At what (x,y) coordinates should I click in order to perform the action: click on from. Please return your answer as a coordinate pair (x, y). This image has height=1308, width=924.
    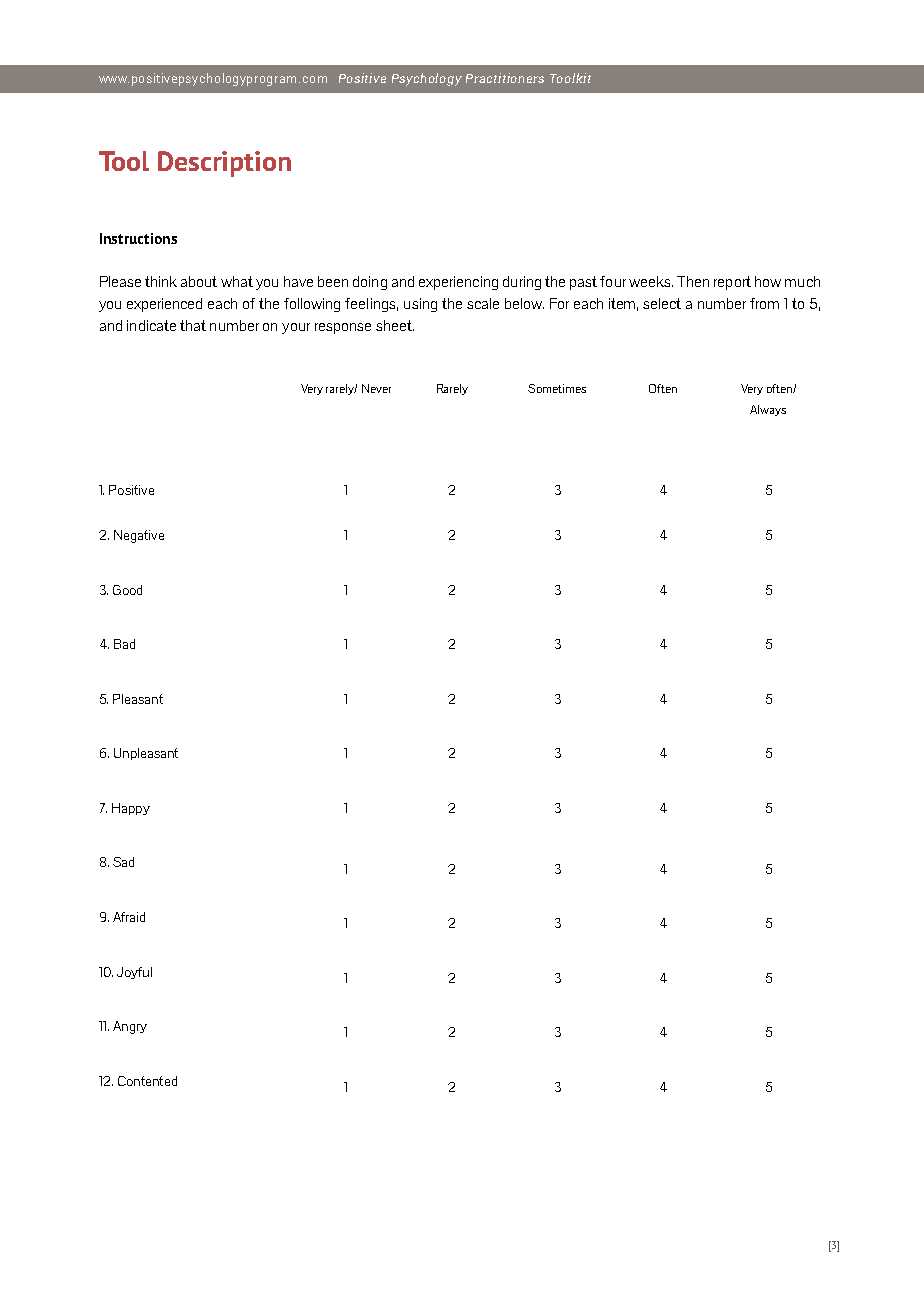
    Looking at the image, I should click on (764, 303).
